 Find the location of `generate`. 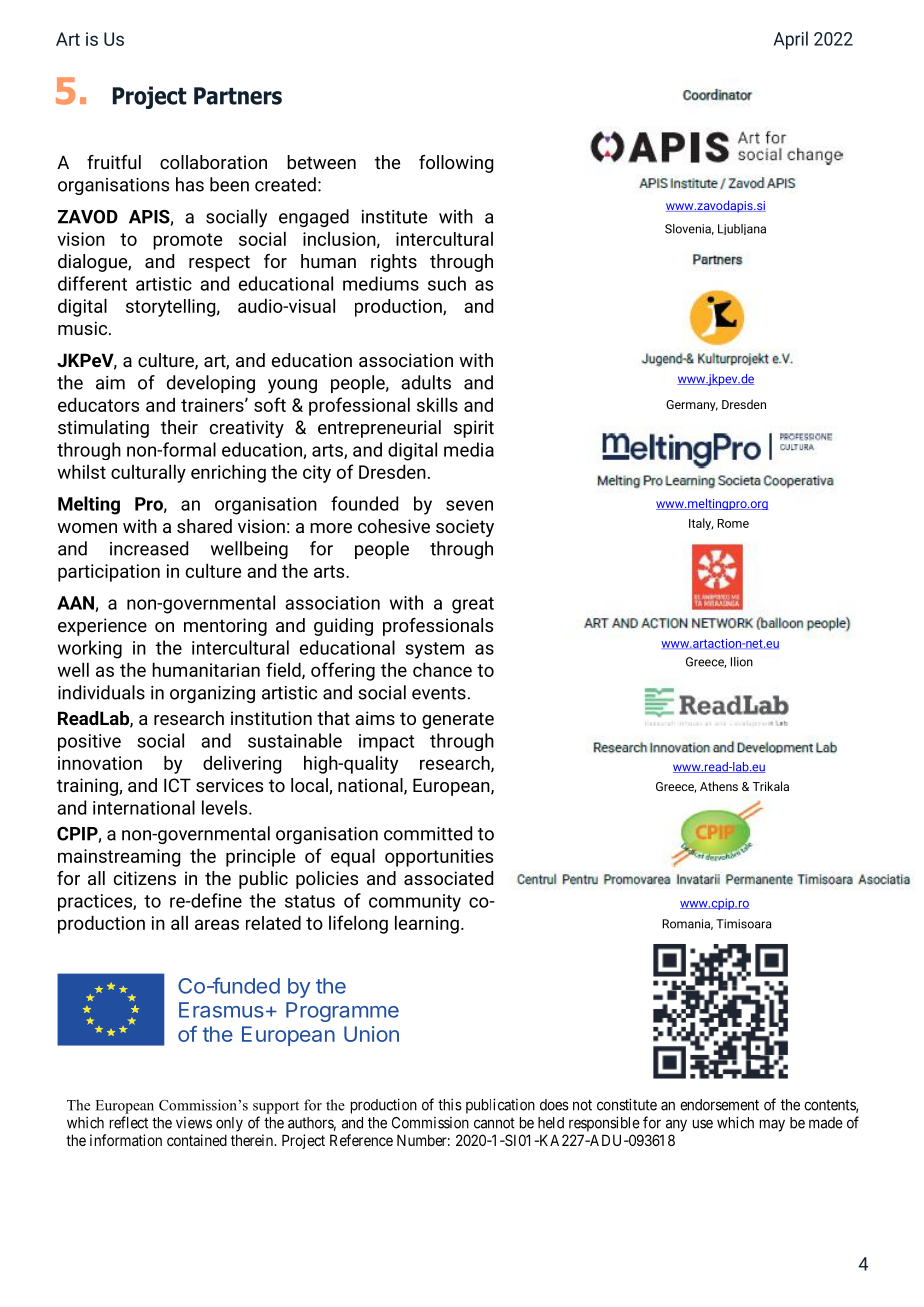

generate is located at coordinates (458, 720).
